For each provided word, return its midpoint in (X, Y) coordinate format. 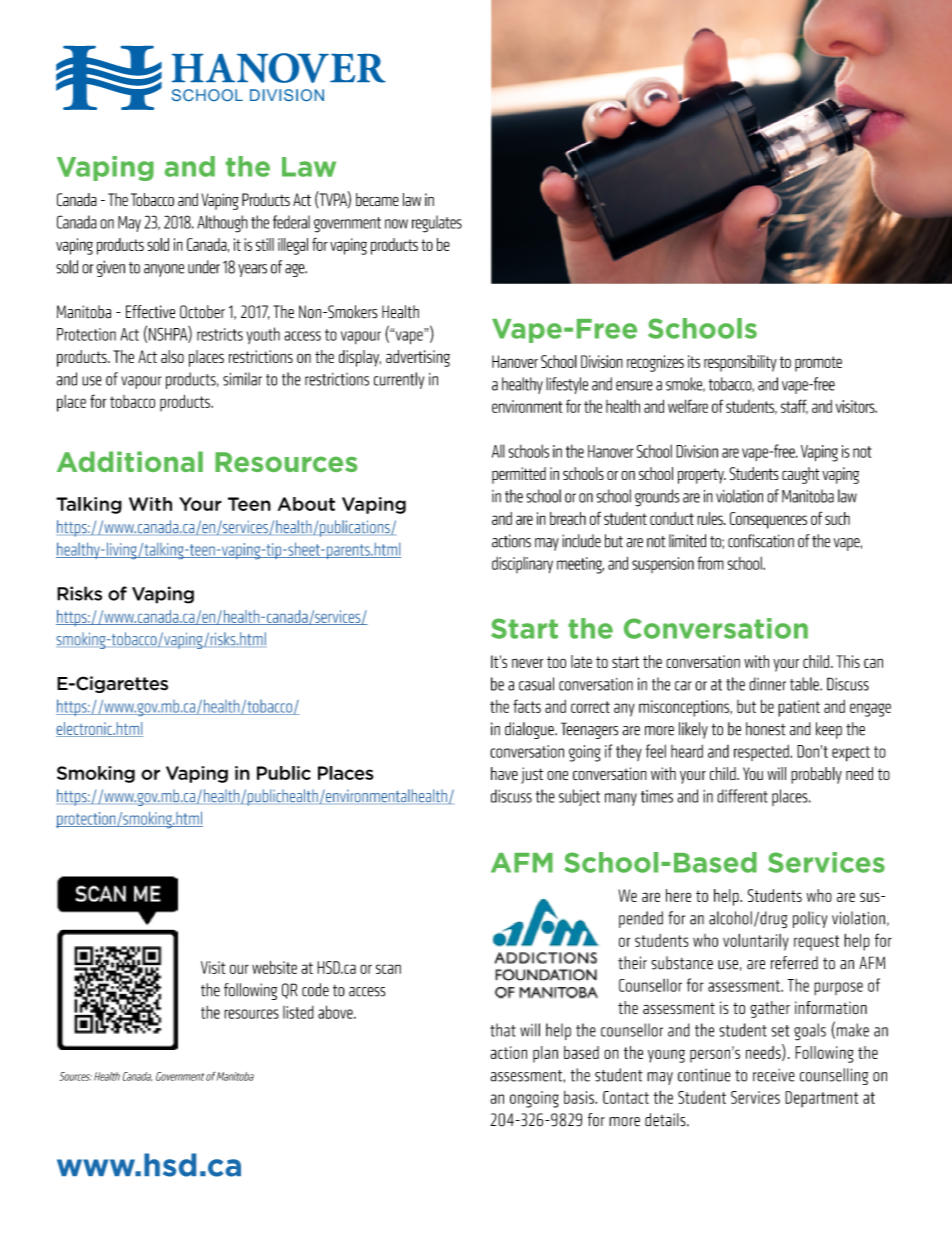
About (306, 504)
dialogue (530, 730)
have (504, 773)
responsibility (740, 363)
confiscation (761, 541)
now (396, 224)
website (274, 967)
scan (388, 969)
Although (222, 224)
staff (794, 407)
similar (242, 379)
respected (762, 752)
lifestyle (567, 385)
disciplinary (522, 565)
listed (298, 1012)
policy (810, 919)
